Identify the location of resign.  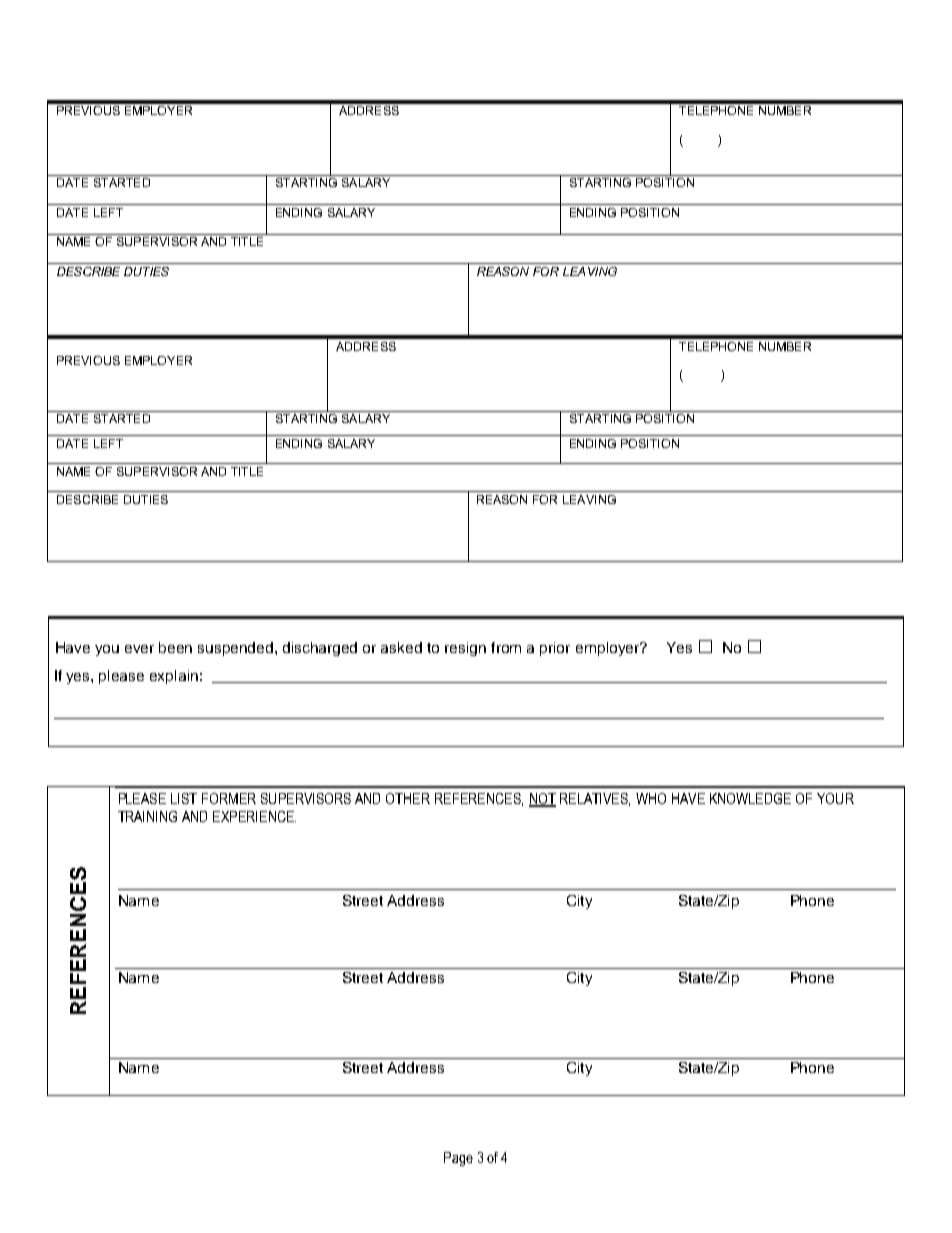
(465, 649).
